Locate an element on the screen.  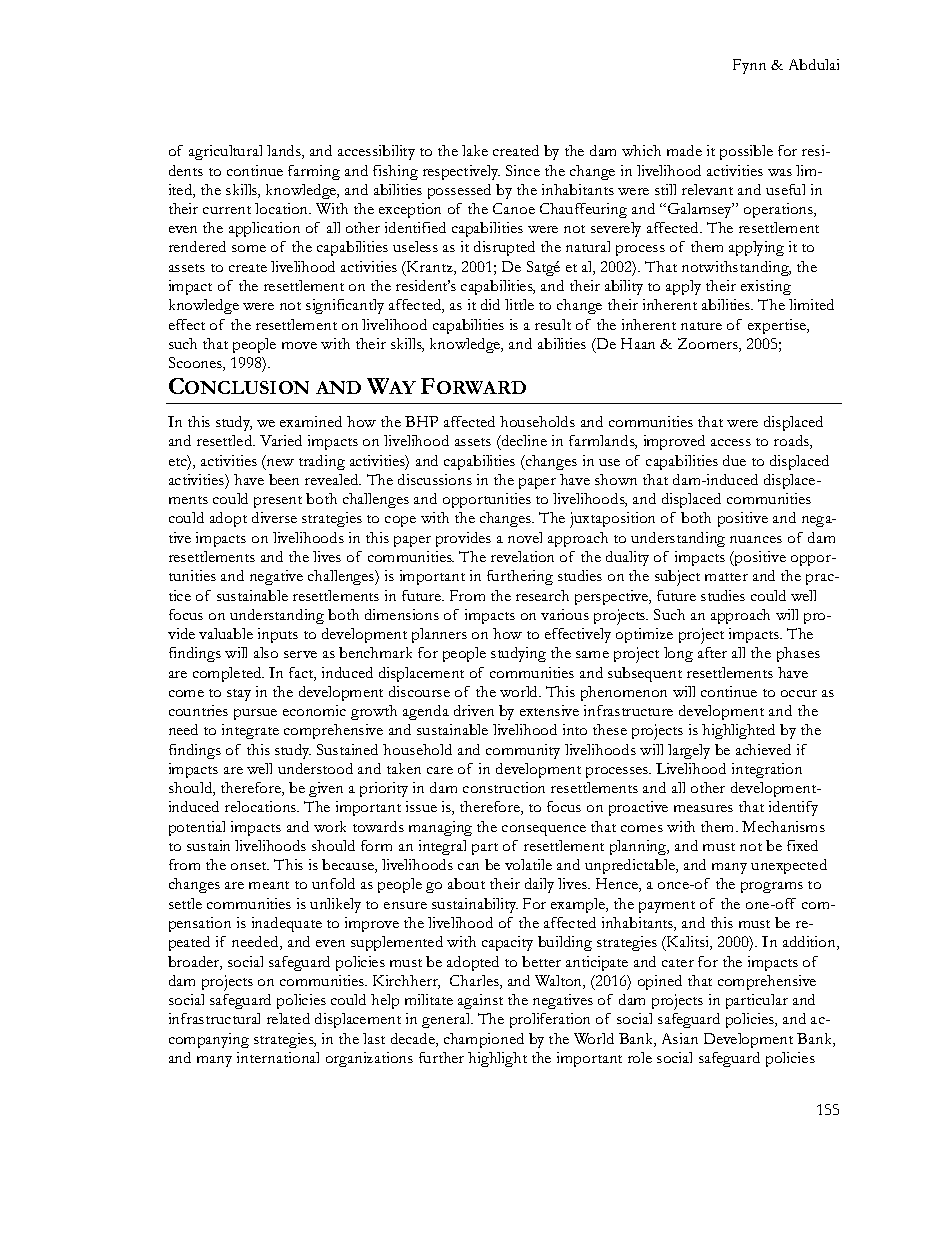
revelation is located at coordinates (522, 556).
